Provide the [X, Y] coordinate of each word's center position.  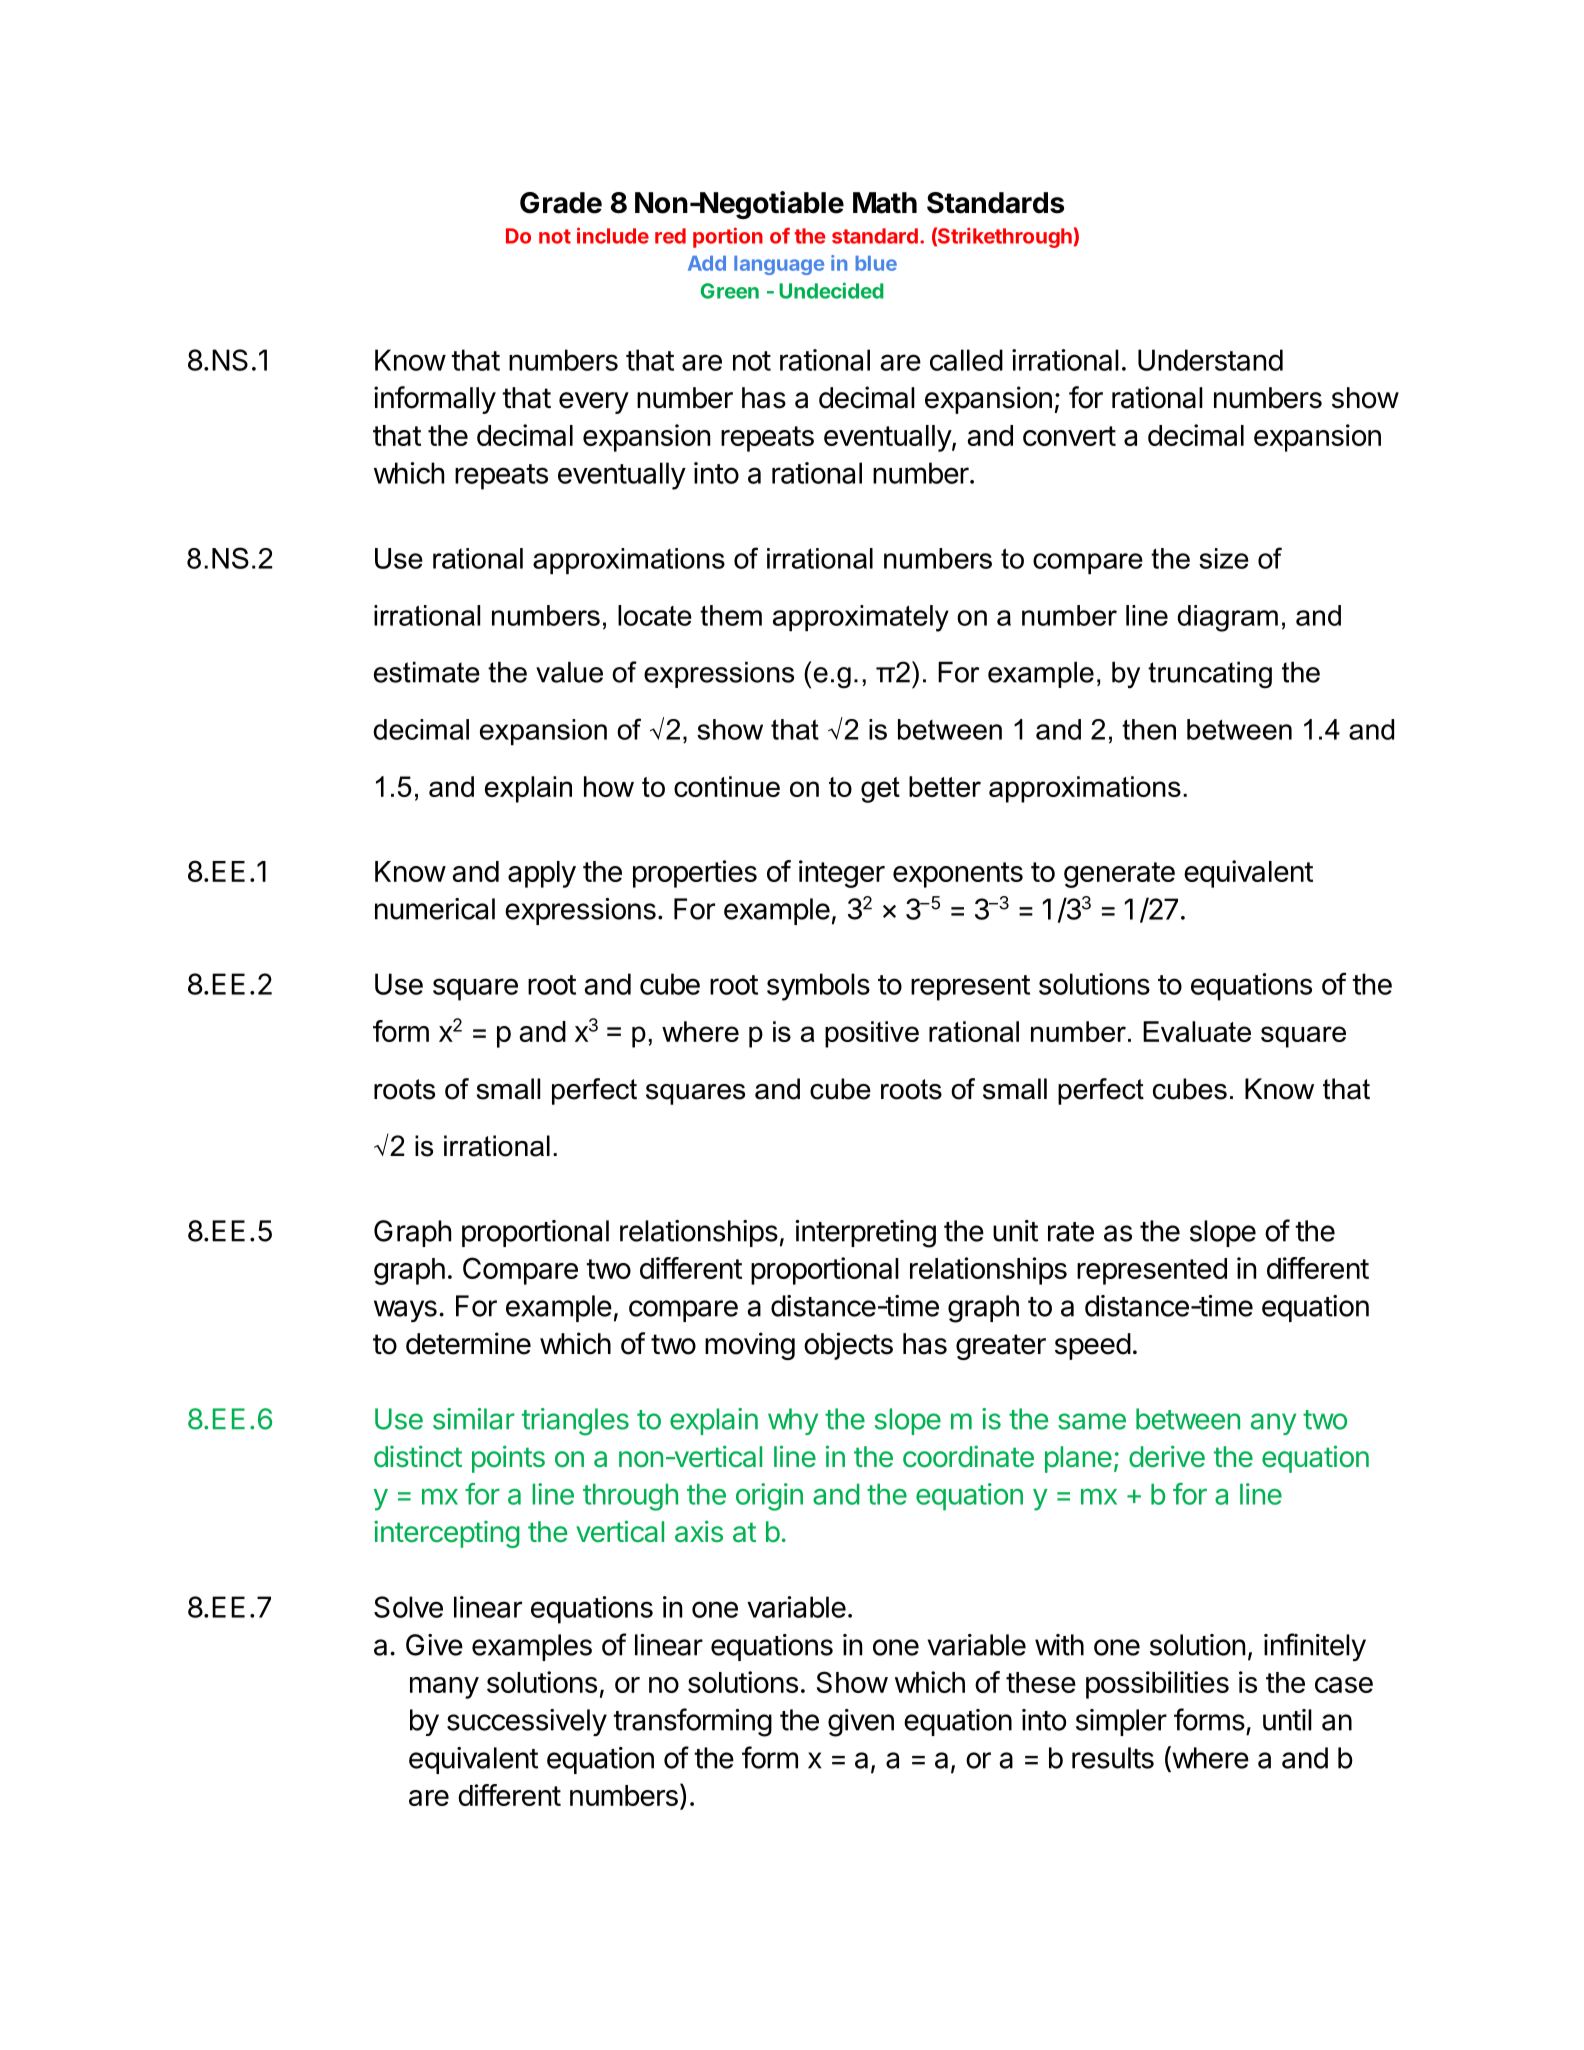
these [1041, 1682]
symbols [818, 987]
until [1287, 1720]
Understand [1210, 360]
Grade [561, 203]
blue [876, 263]
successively [527, 1722]
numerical [435, 909]
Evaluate [1197, 1031]
